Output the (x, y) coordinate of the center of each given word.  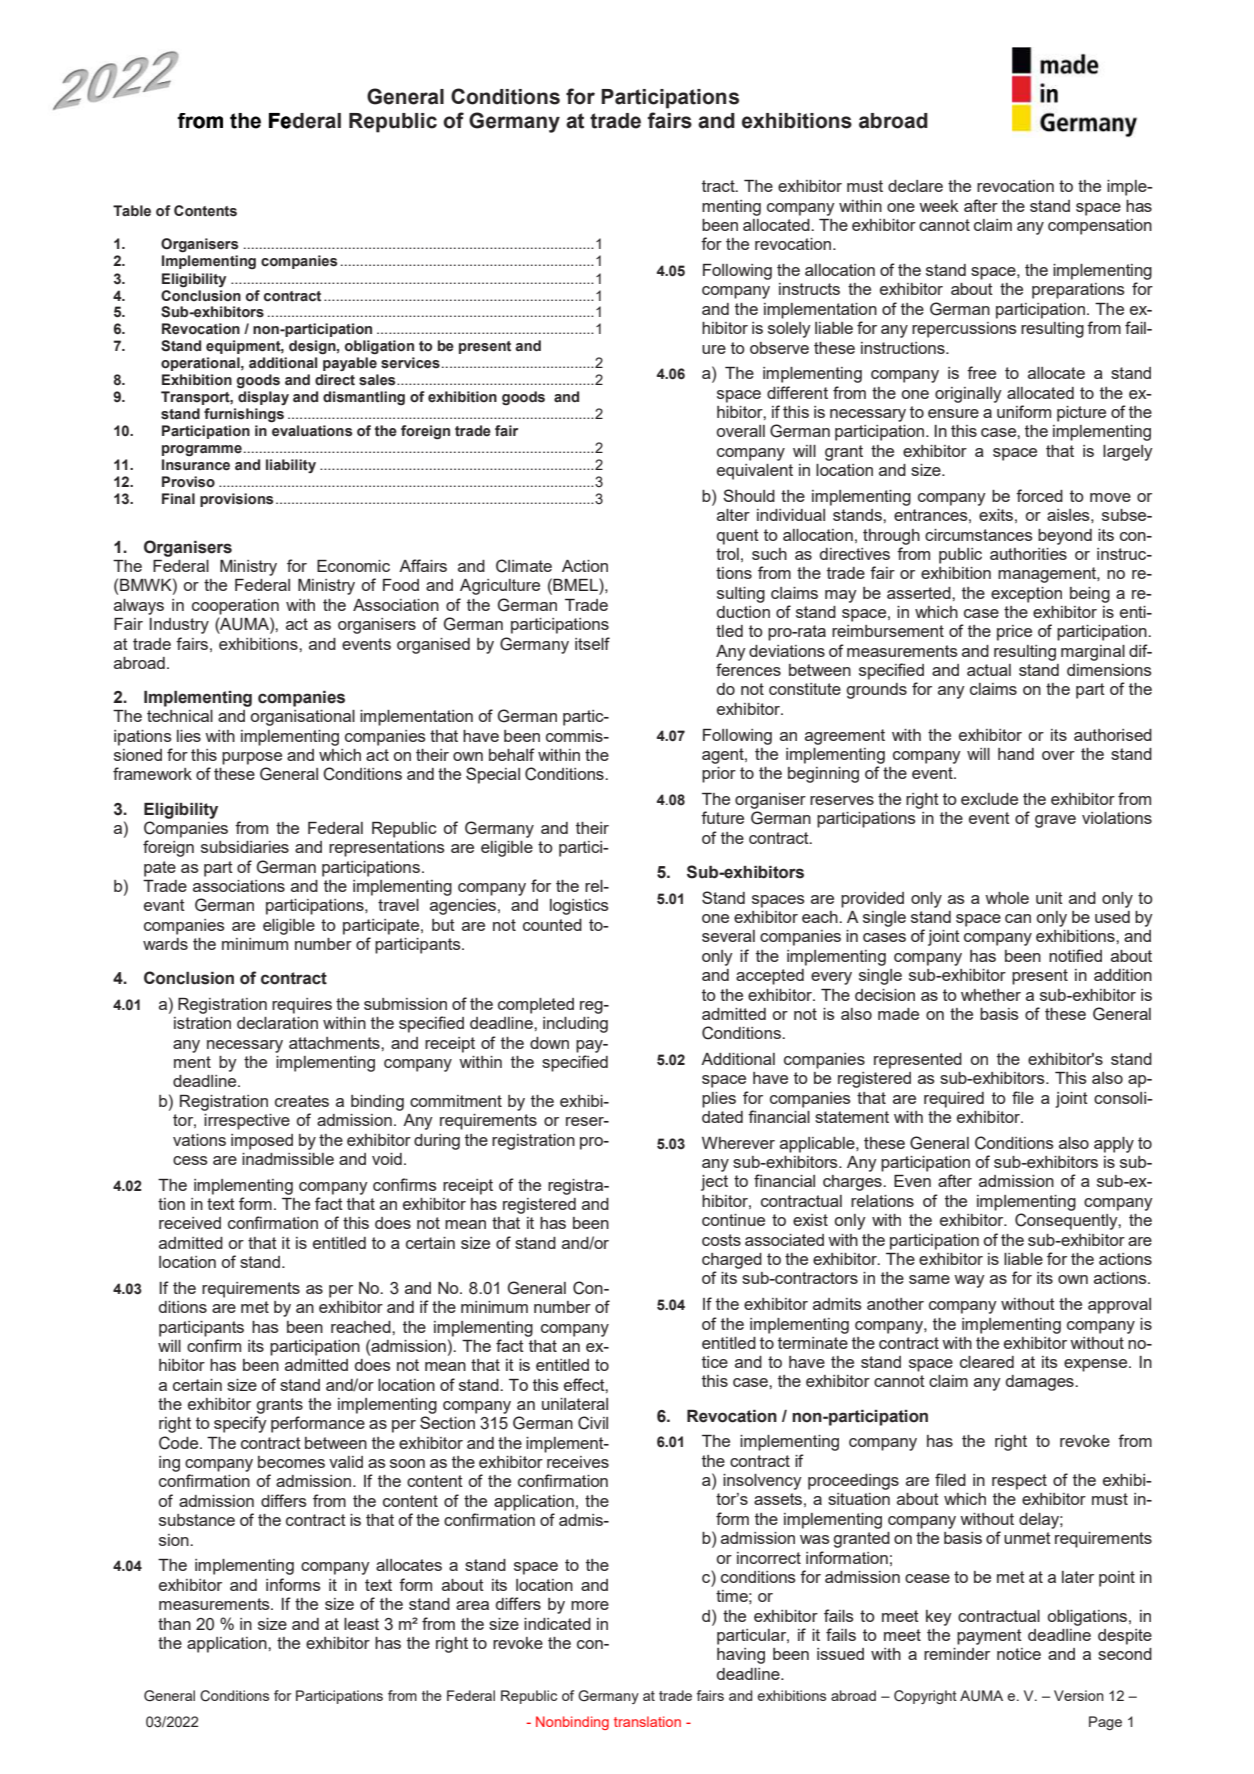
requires (302, 1006)
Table (132, 211)
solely (789, 330)
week (939, 206)
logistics (579, 907)
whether (991, 995)
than (174, 1624)
